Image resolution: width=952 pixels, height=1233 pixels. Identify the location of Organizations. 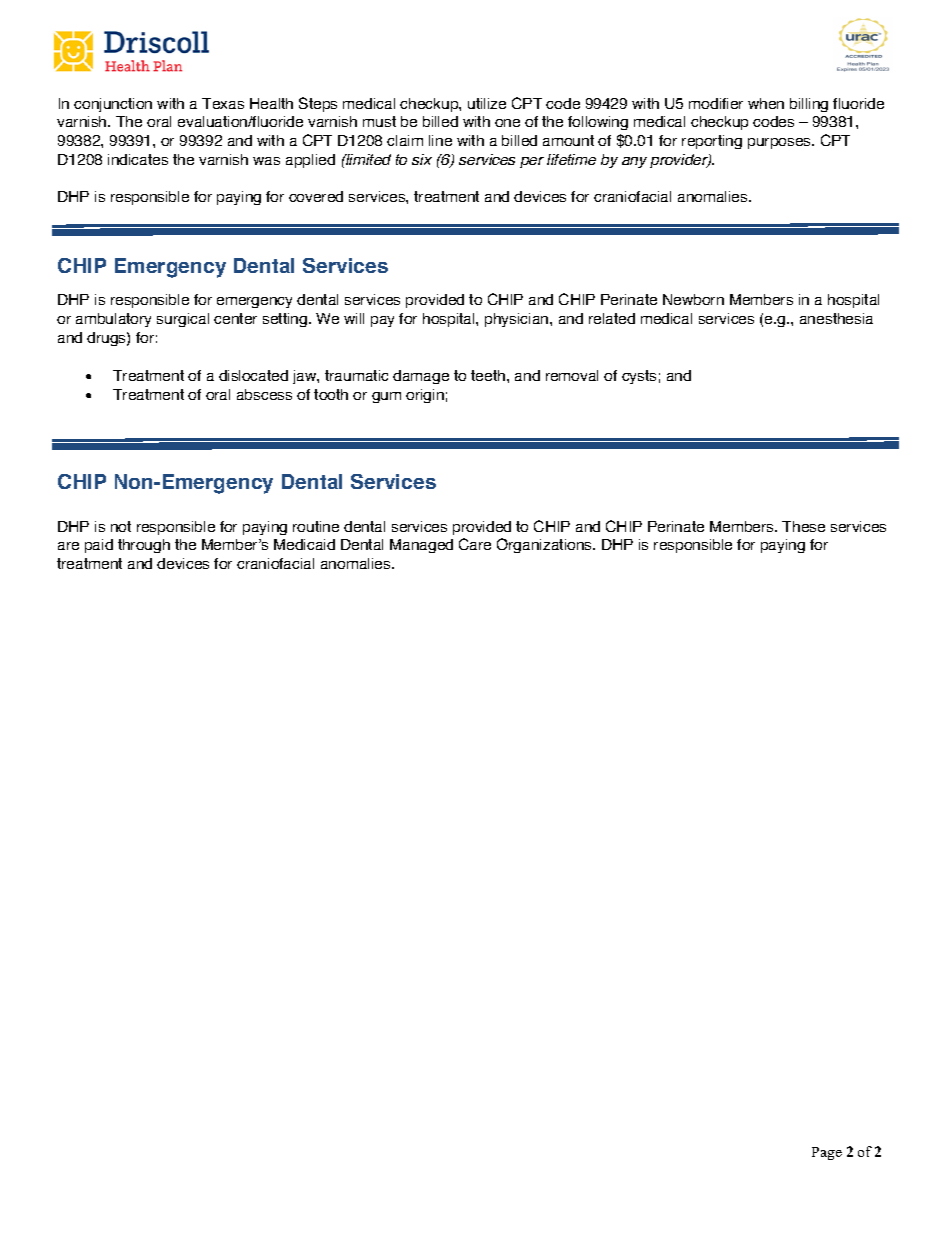
(546, 545).
